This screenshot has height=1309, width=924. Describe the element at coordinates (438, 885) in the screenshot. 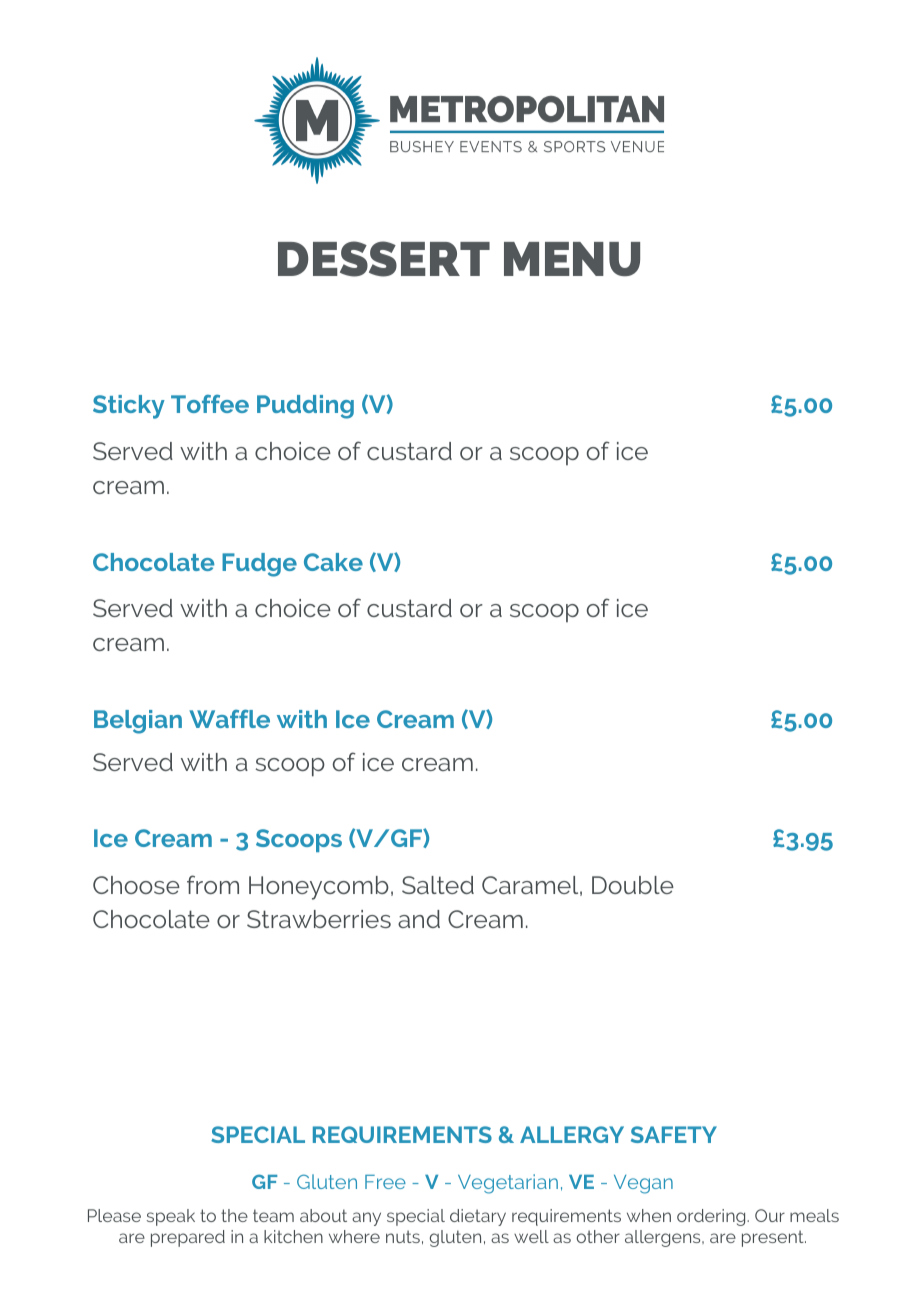

I see `Salted` at that location.
